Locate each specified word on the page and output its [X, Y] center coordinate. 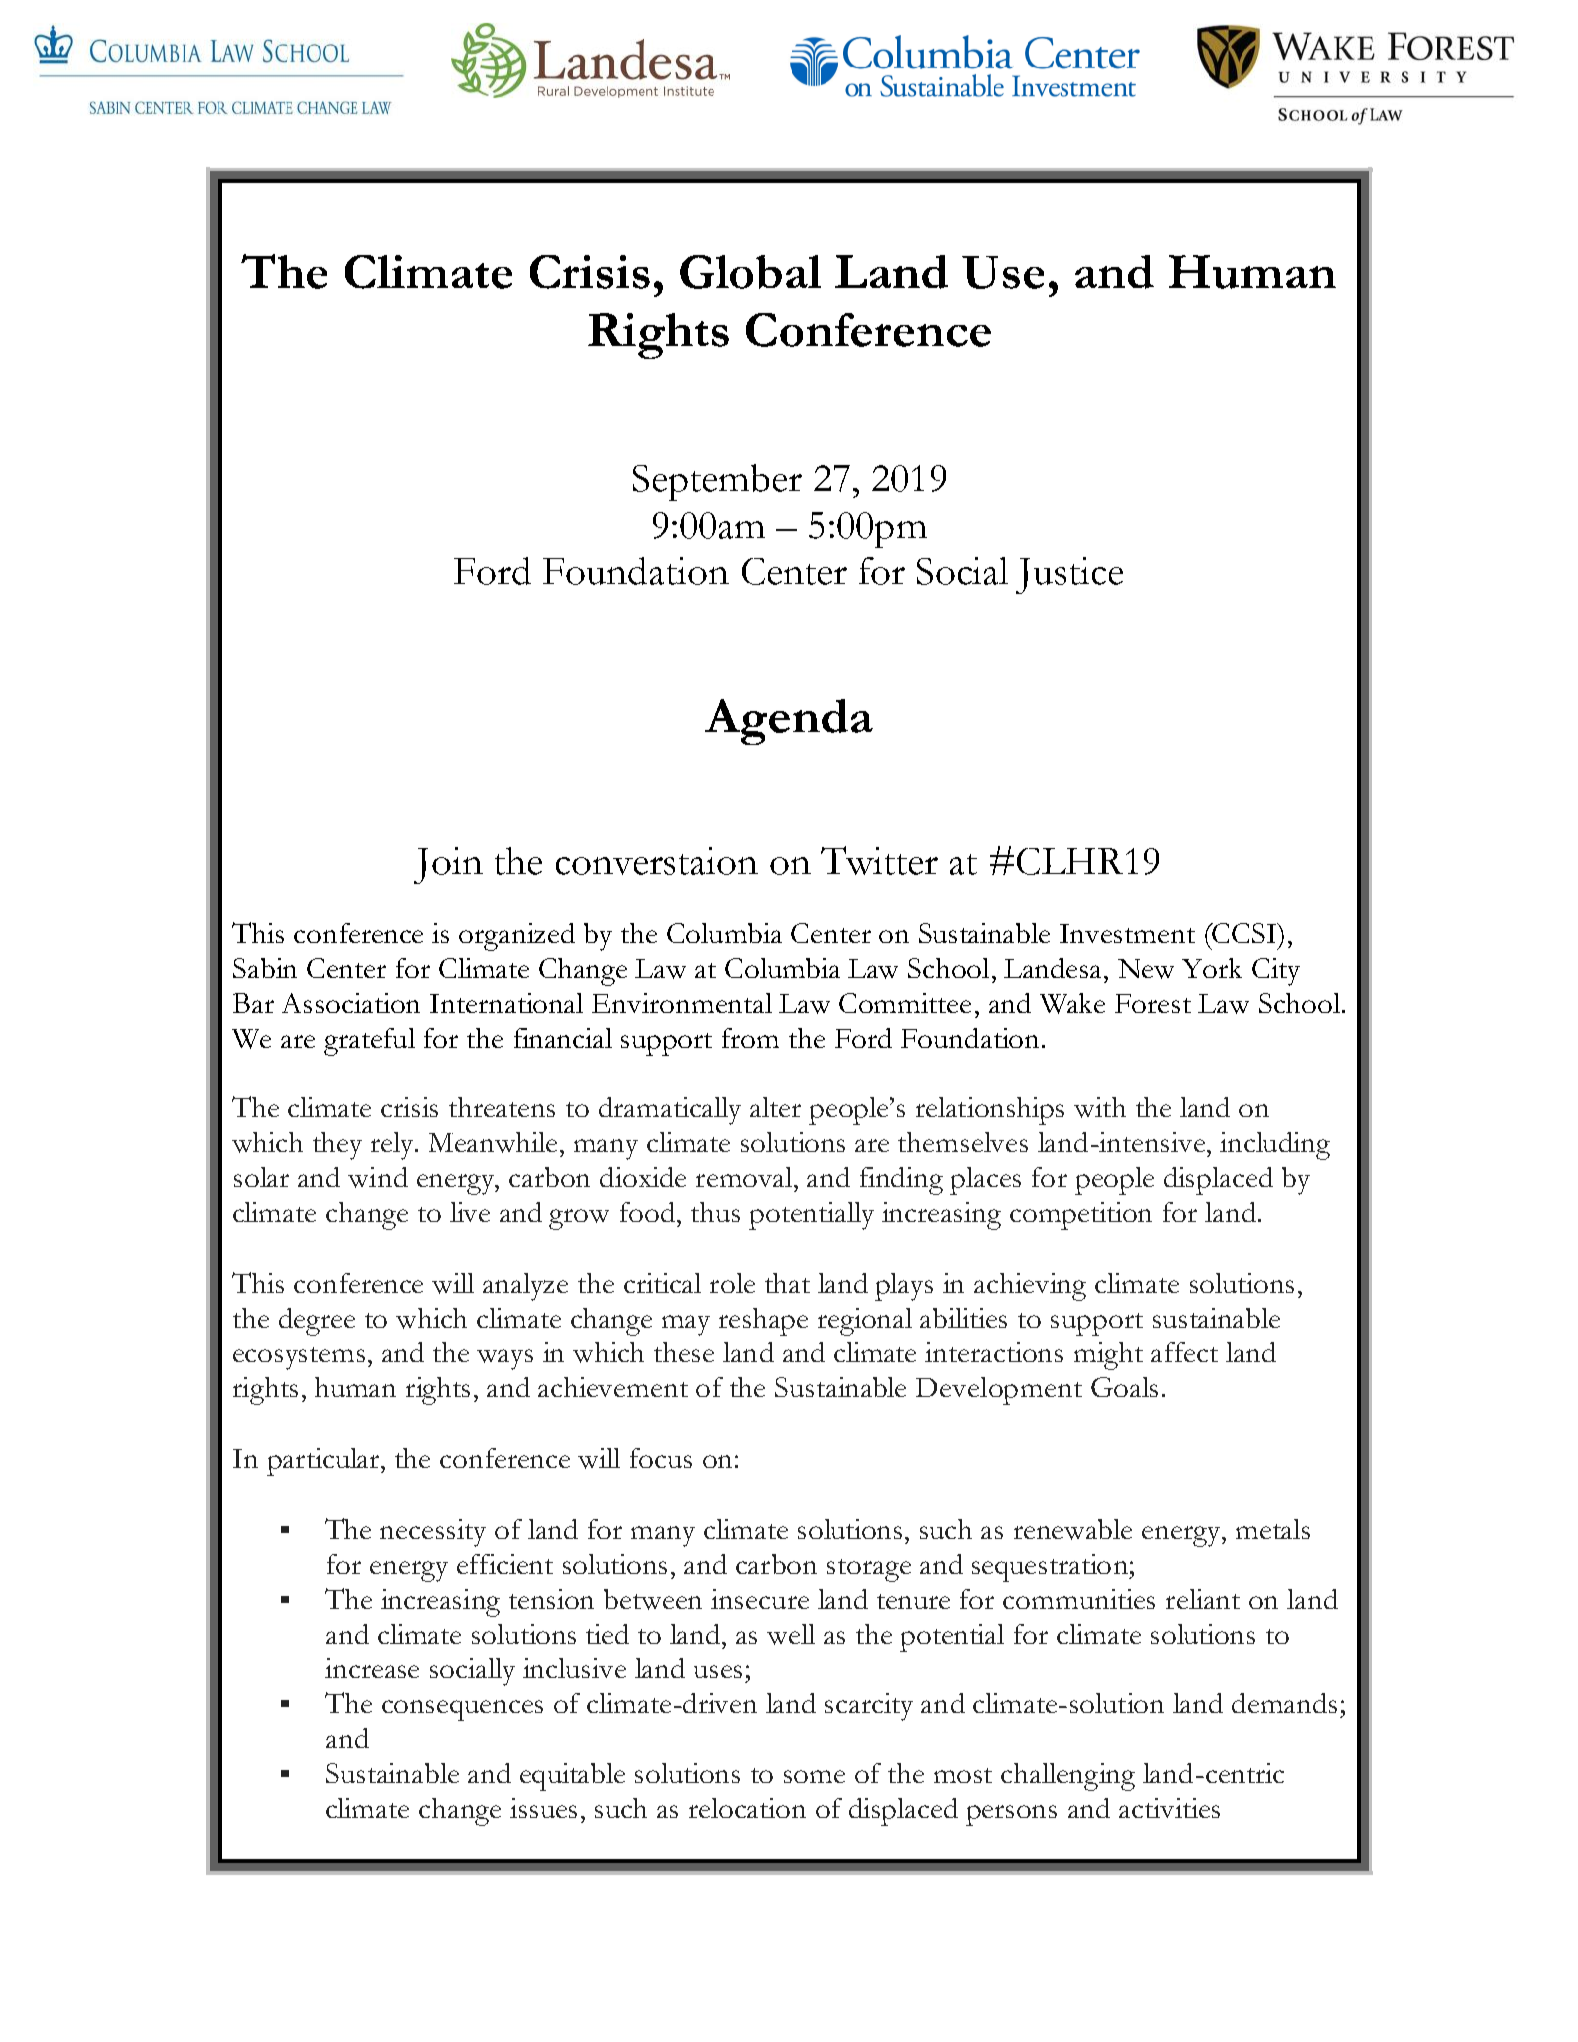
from [750, 1038]
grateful [369, 1042]
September [717, 482]
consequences [462, 1710]
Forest [1153, 1003]
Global [750, 272]
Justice [1069, 575]
